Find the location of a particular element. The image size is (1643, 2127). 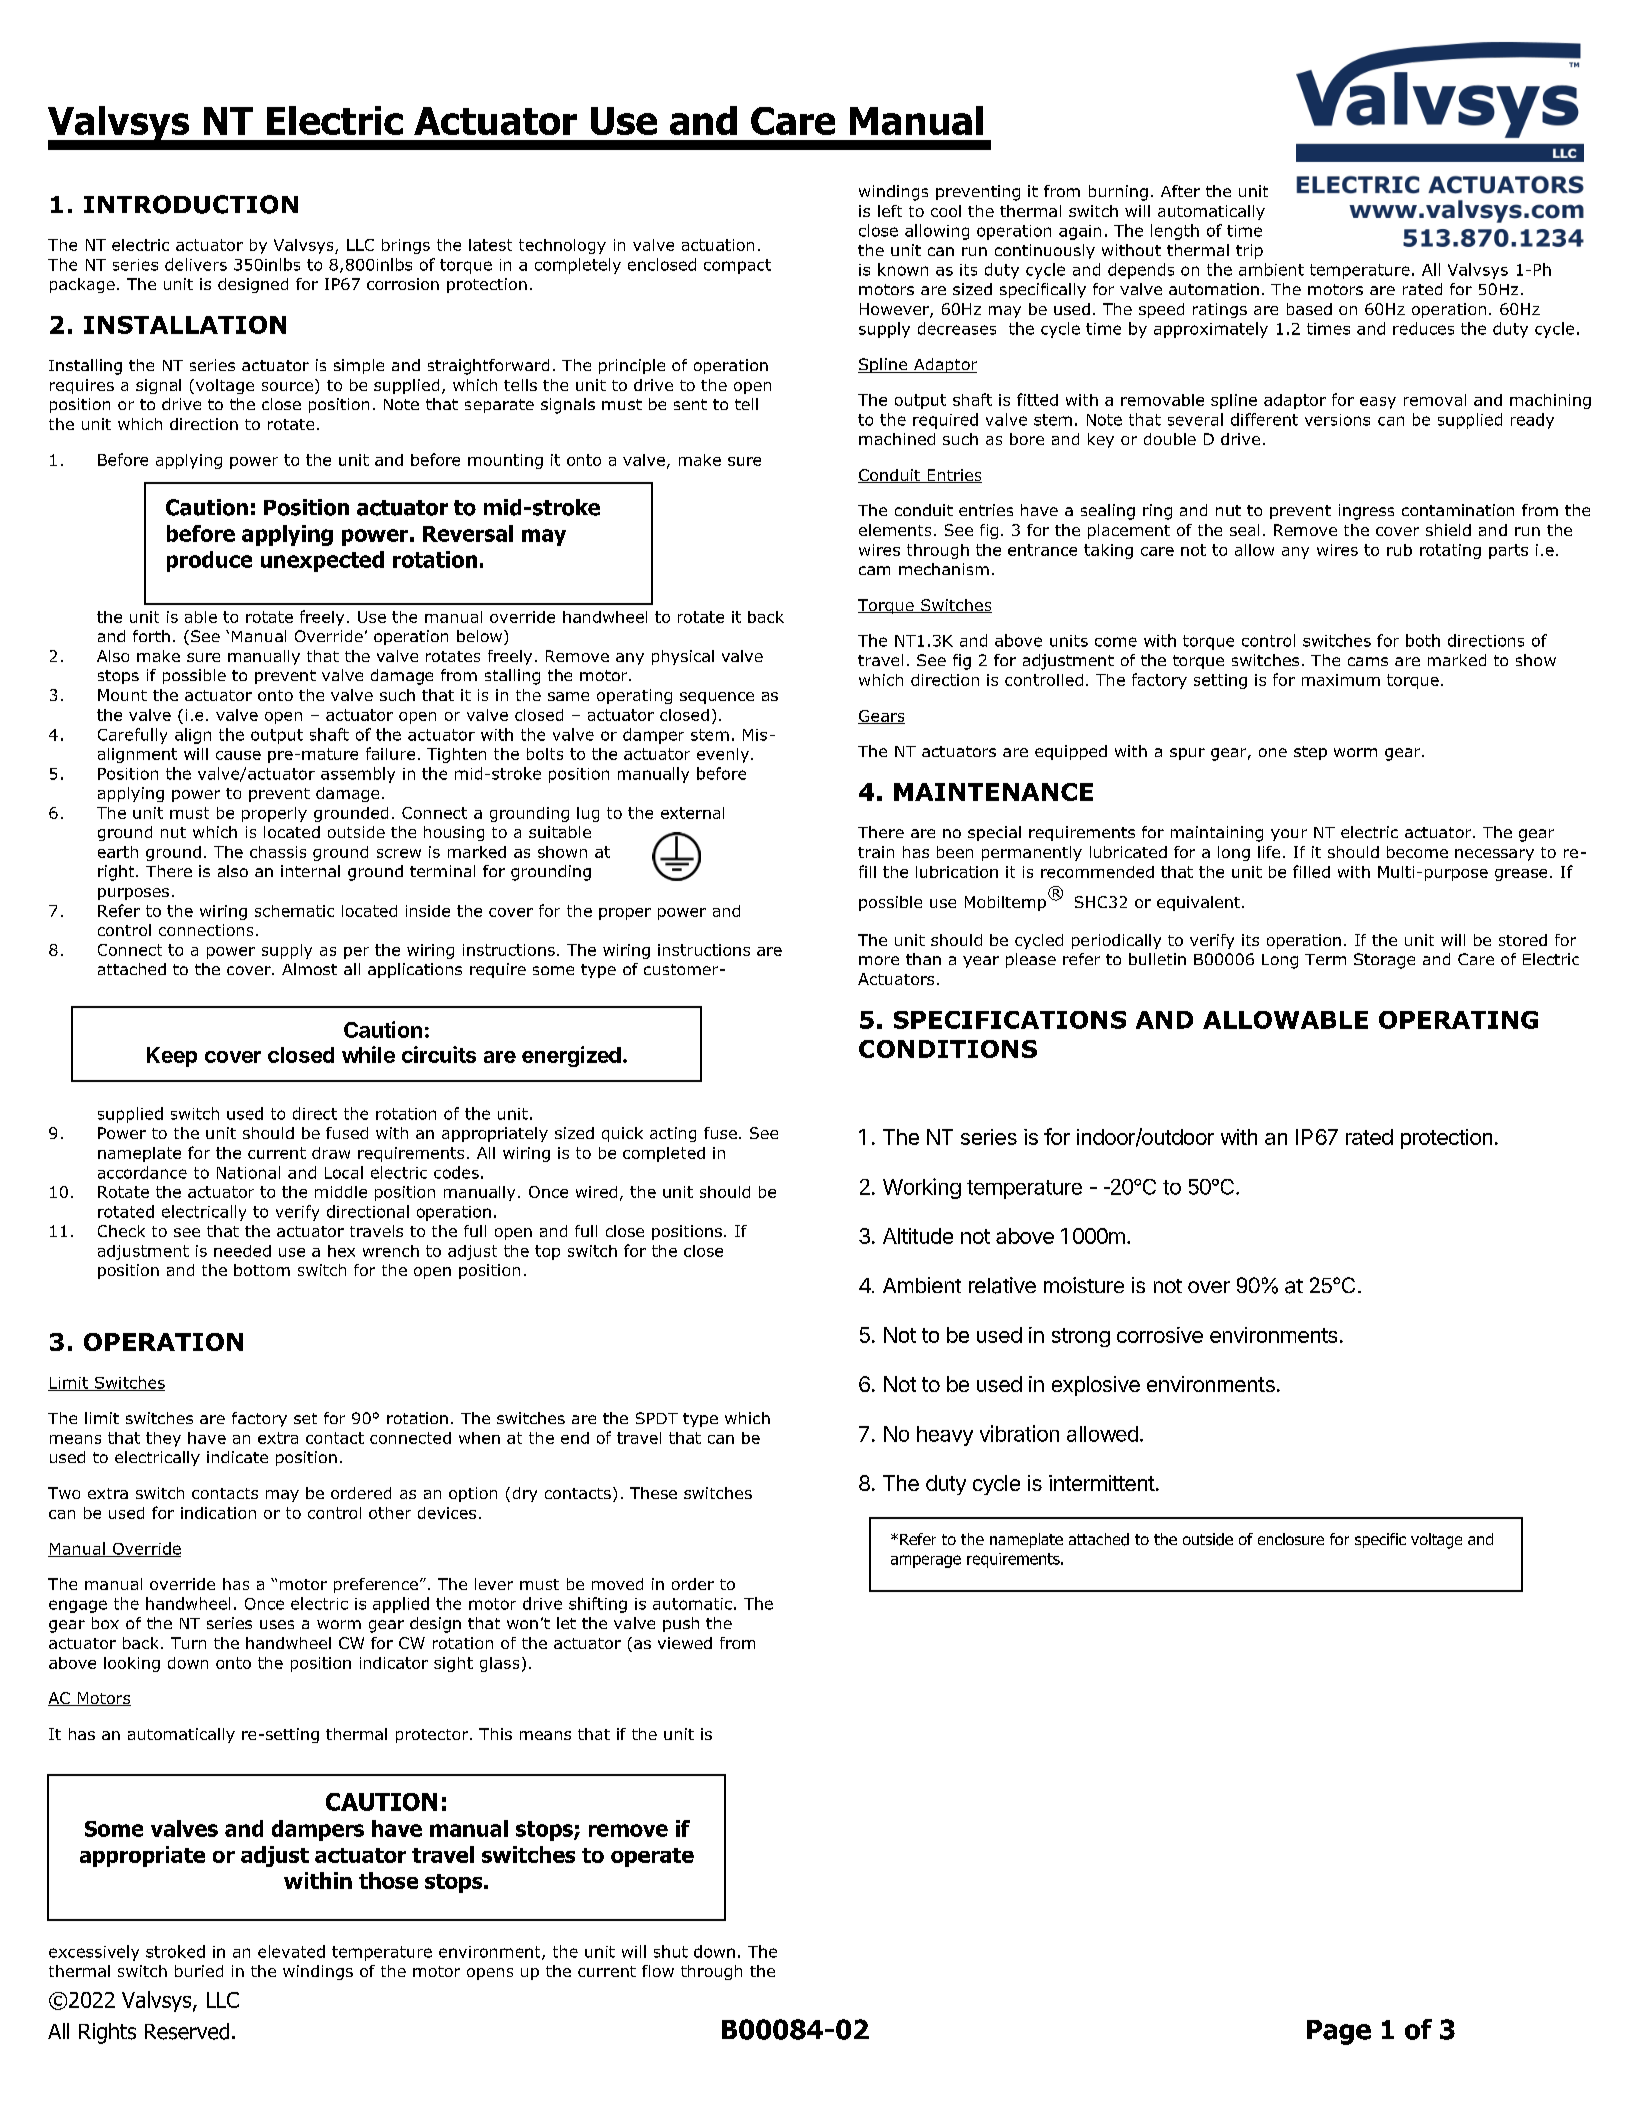

acting is located at coordinates (673, 1134).
